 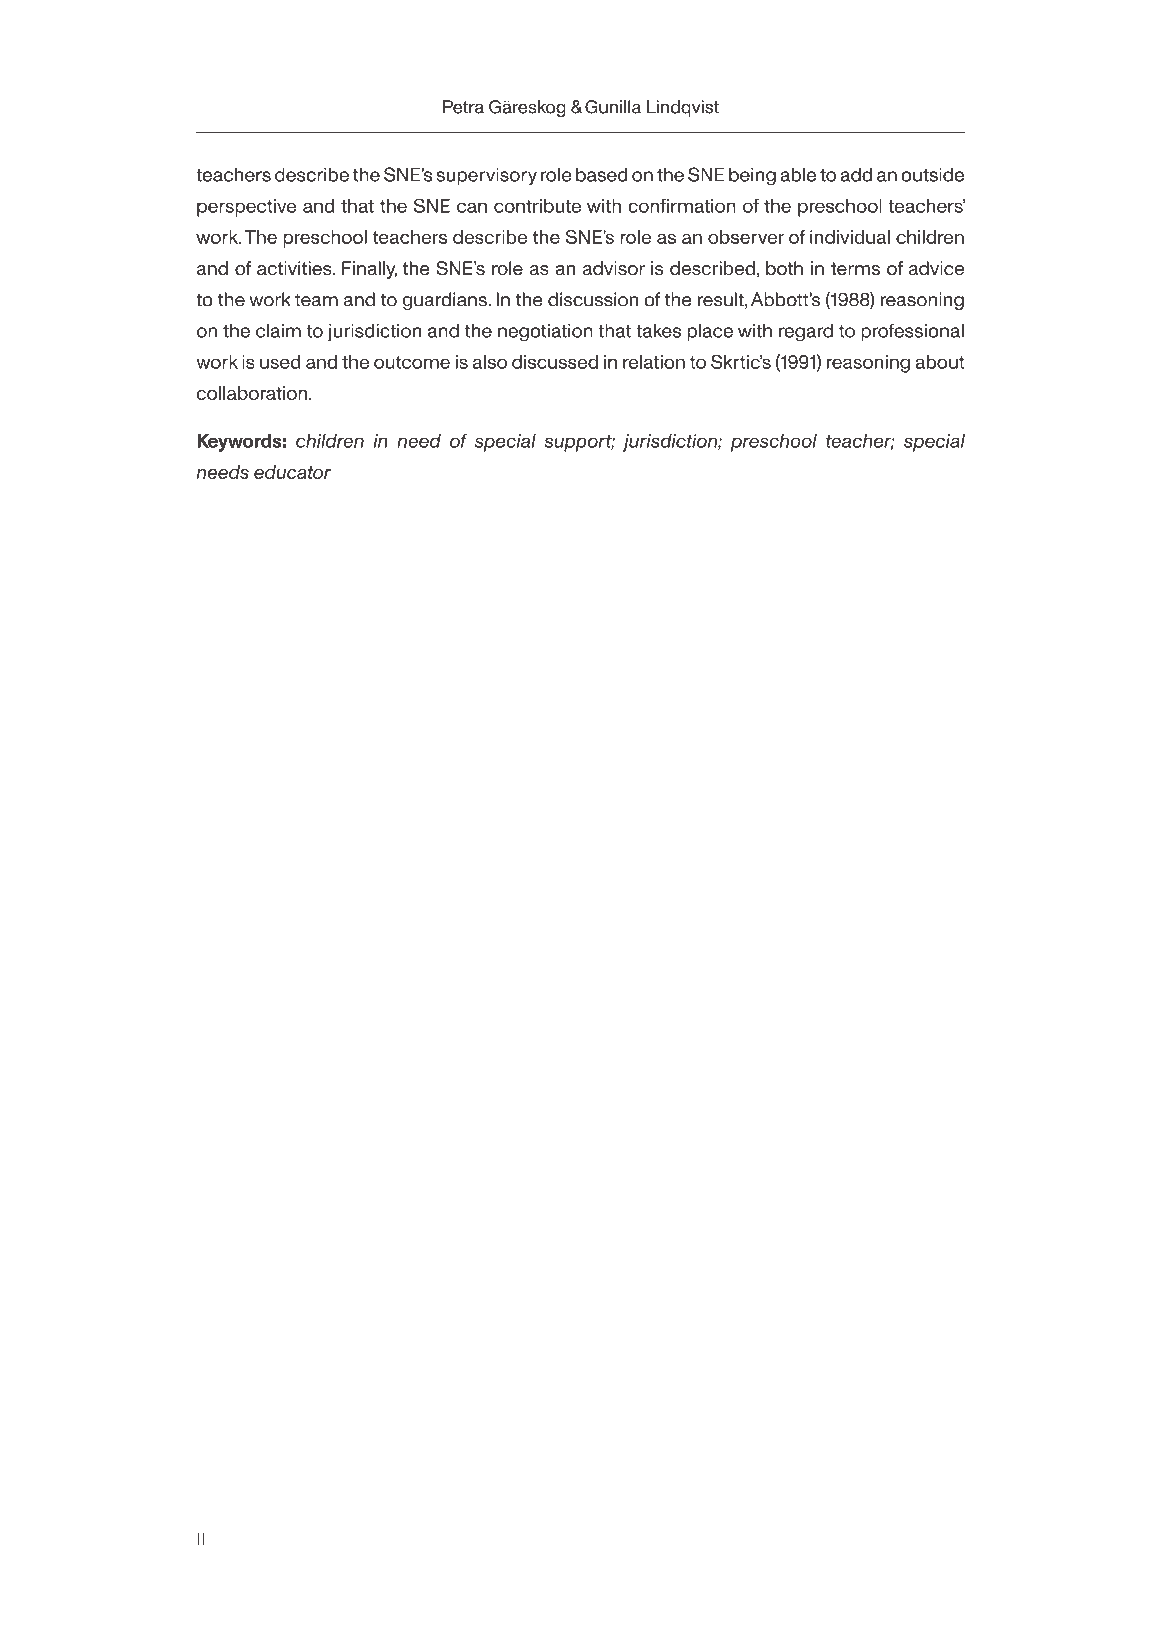 I want to click on Petra, so click(x=463, y=107).
